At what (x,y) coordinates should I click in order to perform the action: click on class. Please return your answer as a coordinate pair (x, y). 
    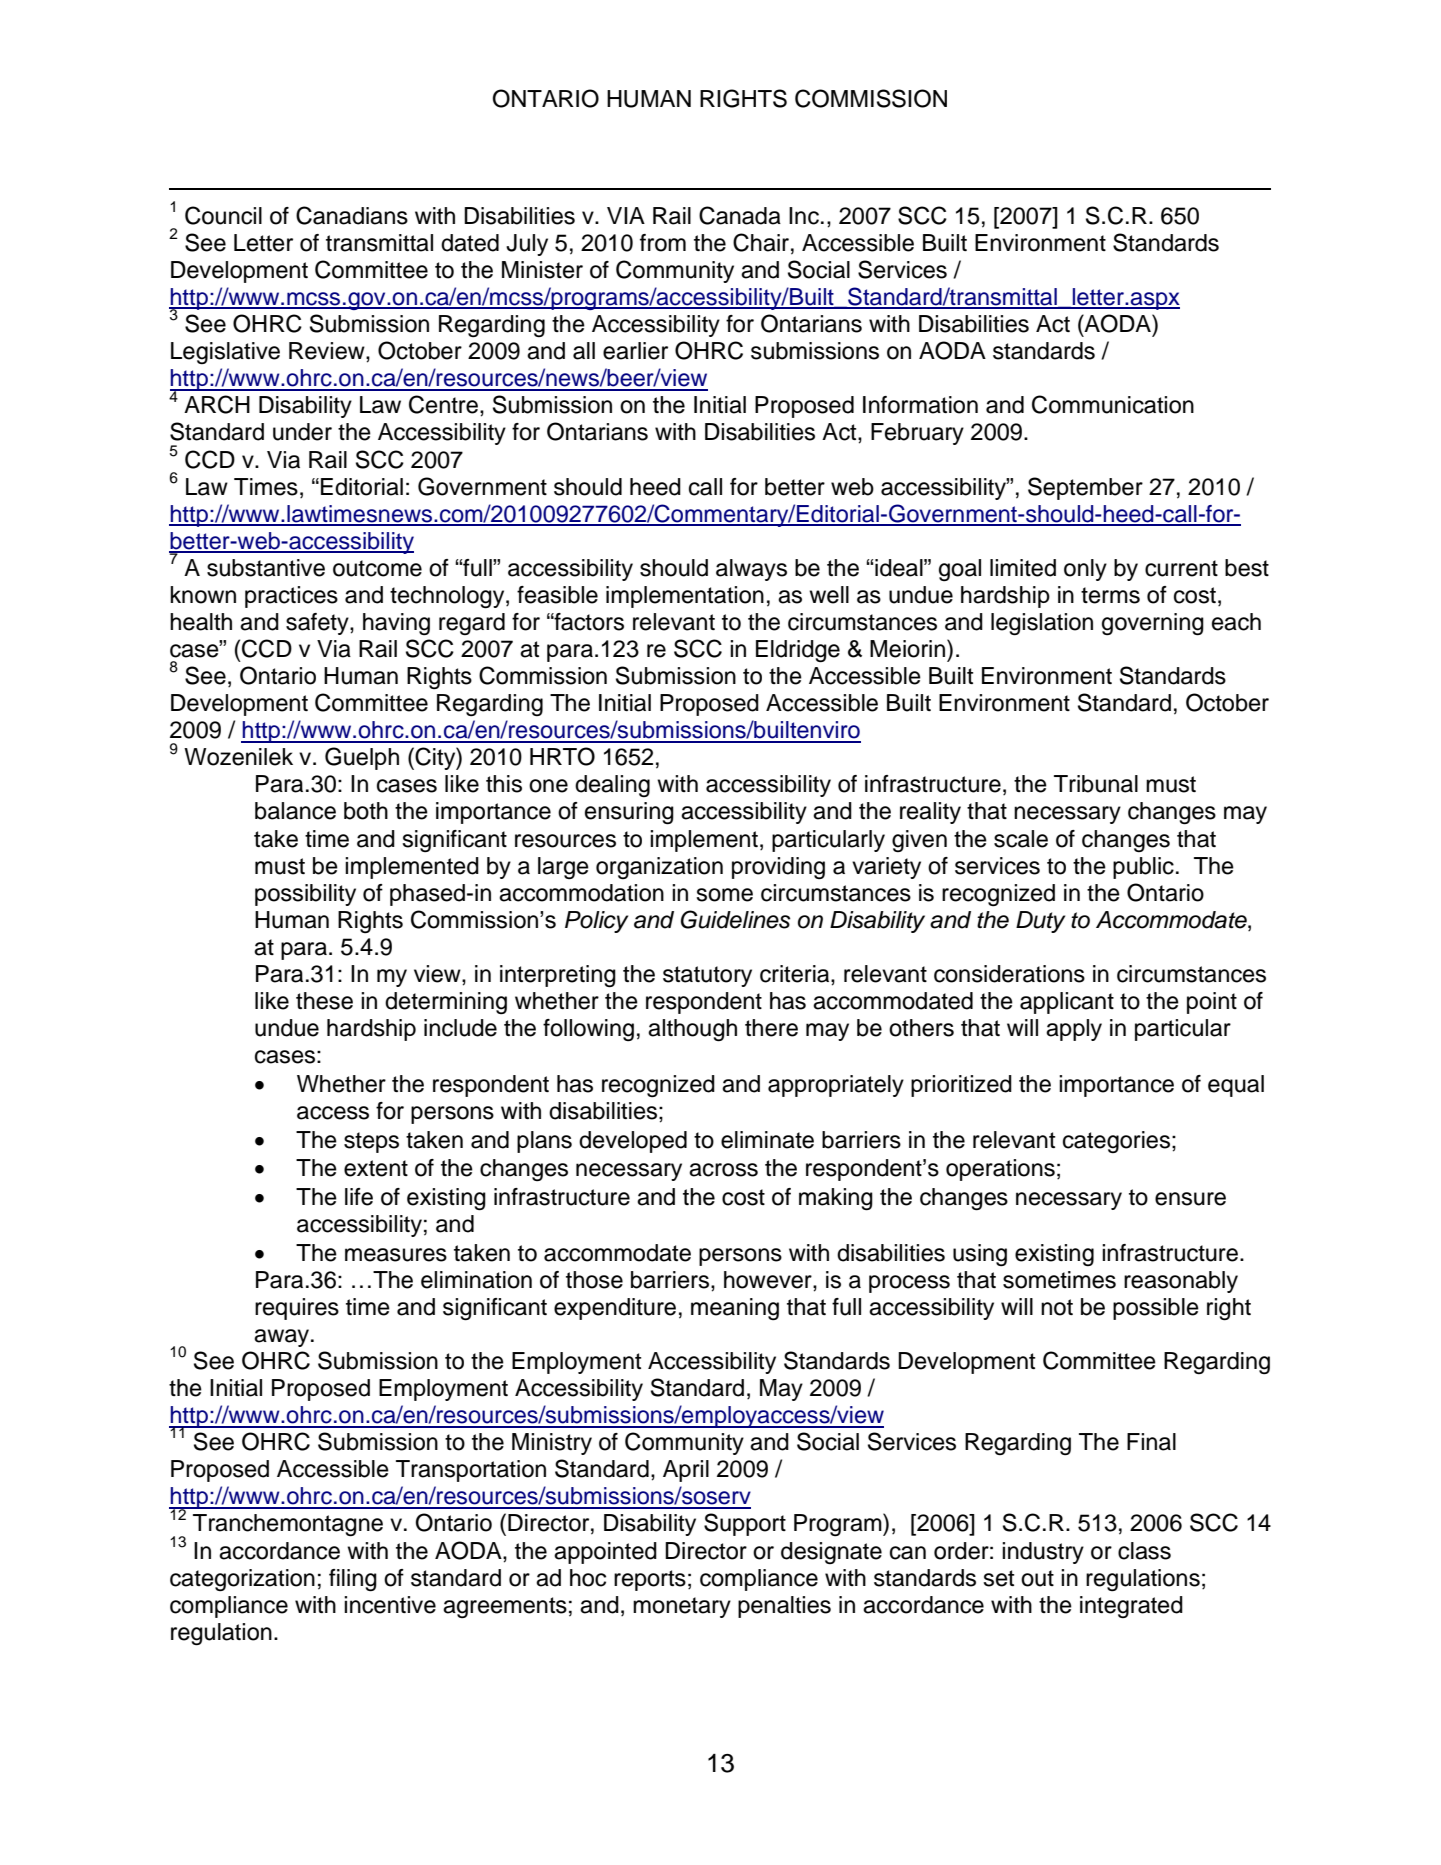
    Looking at the image, I should click on (1144, 1551).
